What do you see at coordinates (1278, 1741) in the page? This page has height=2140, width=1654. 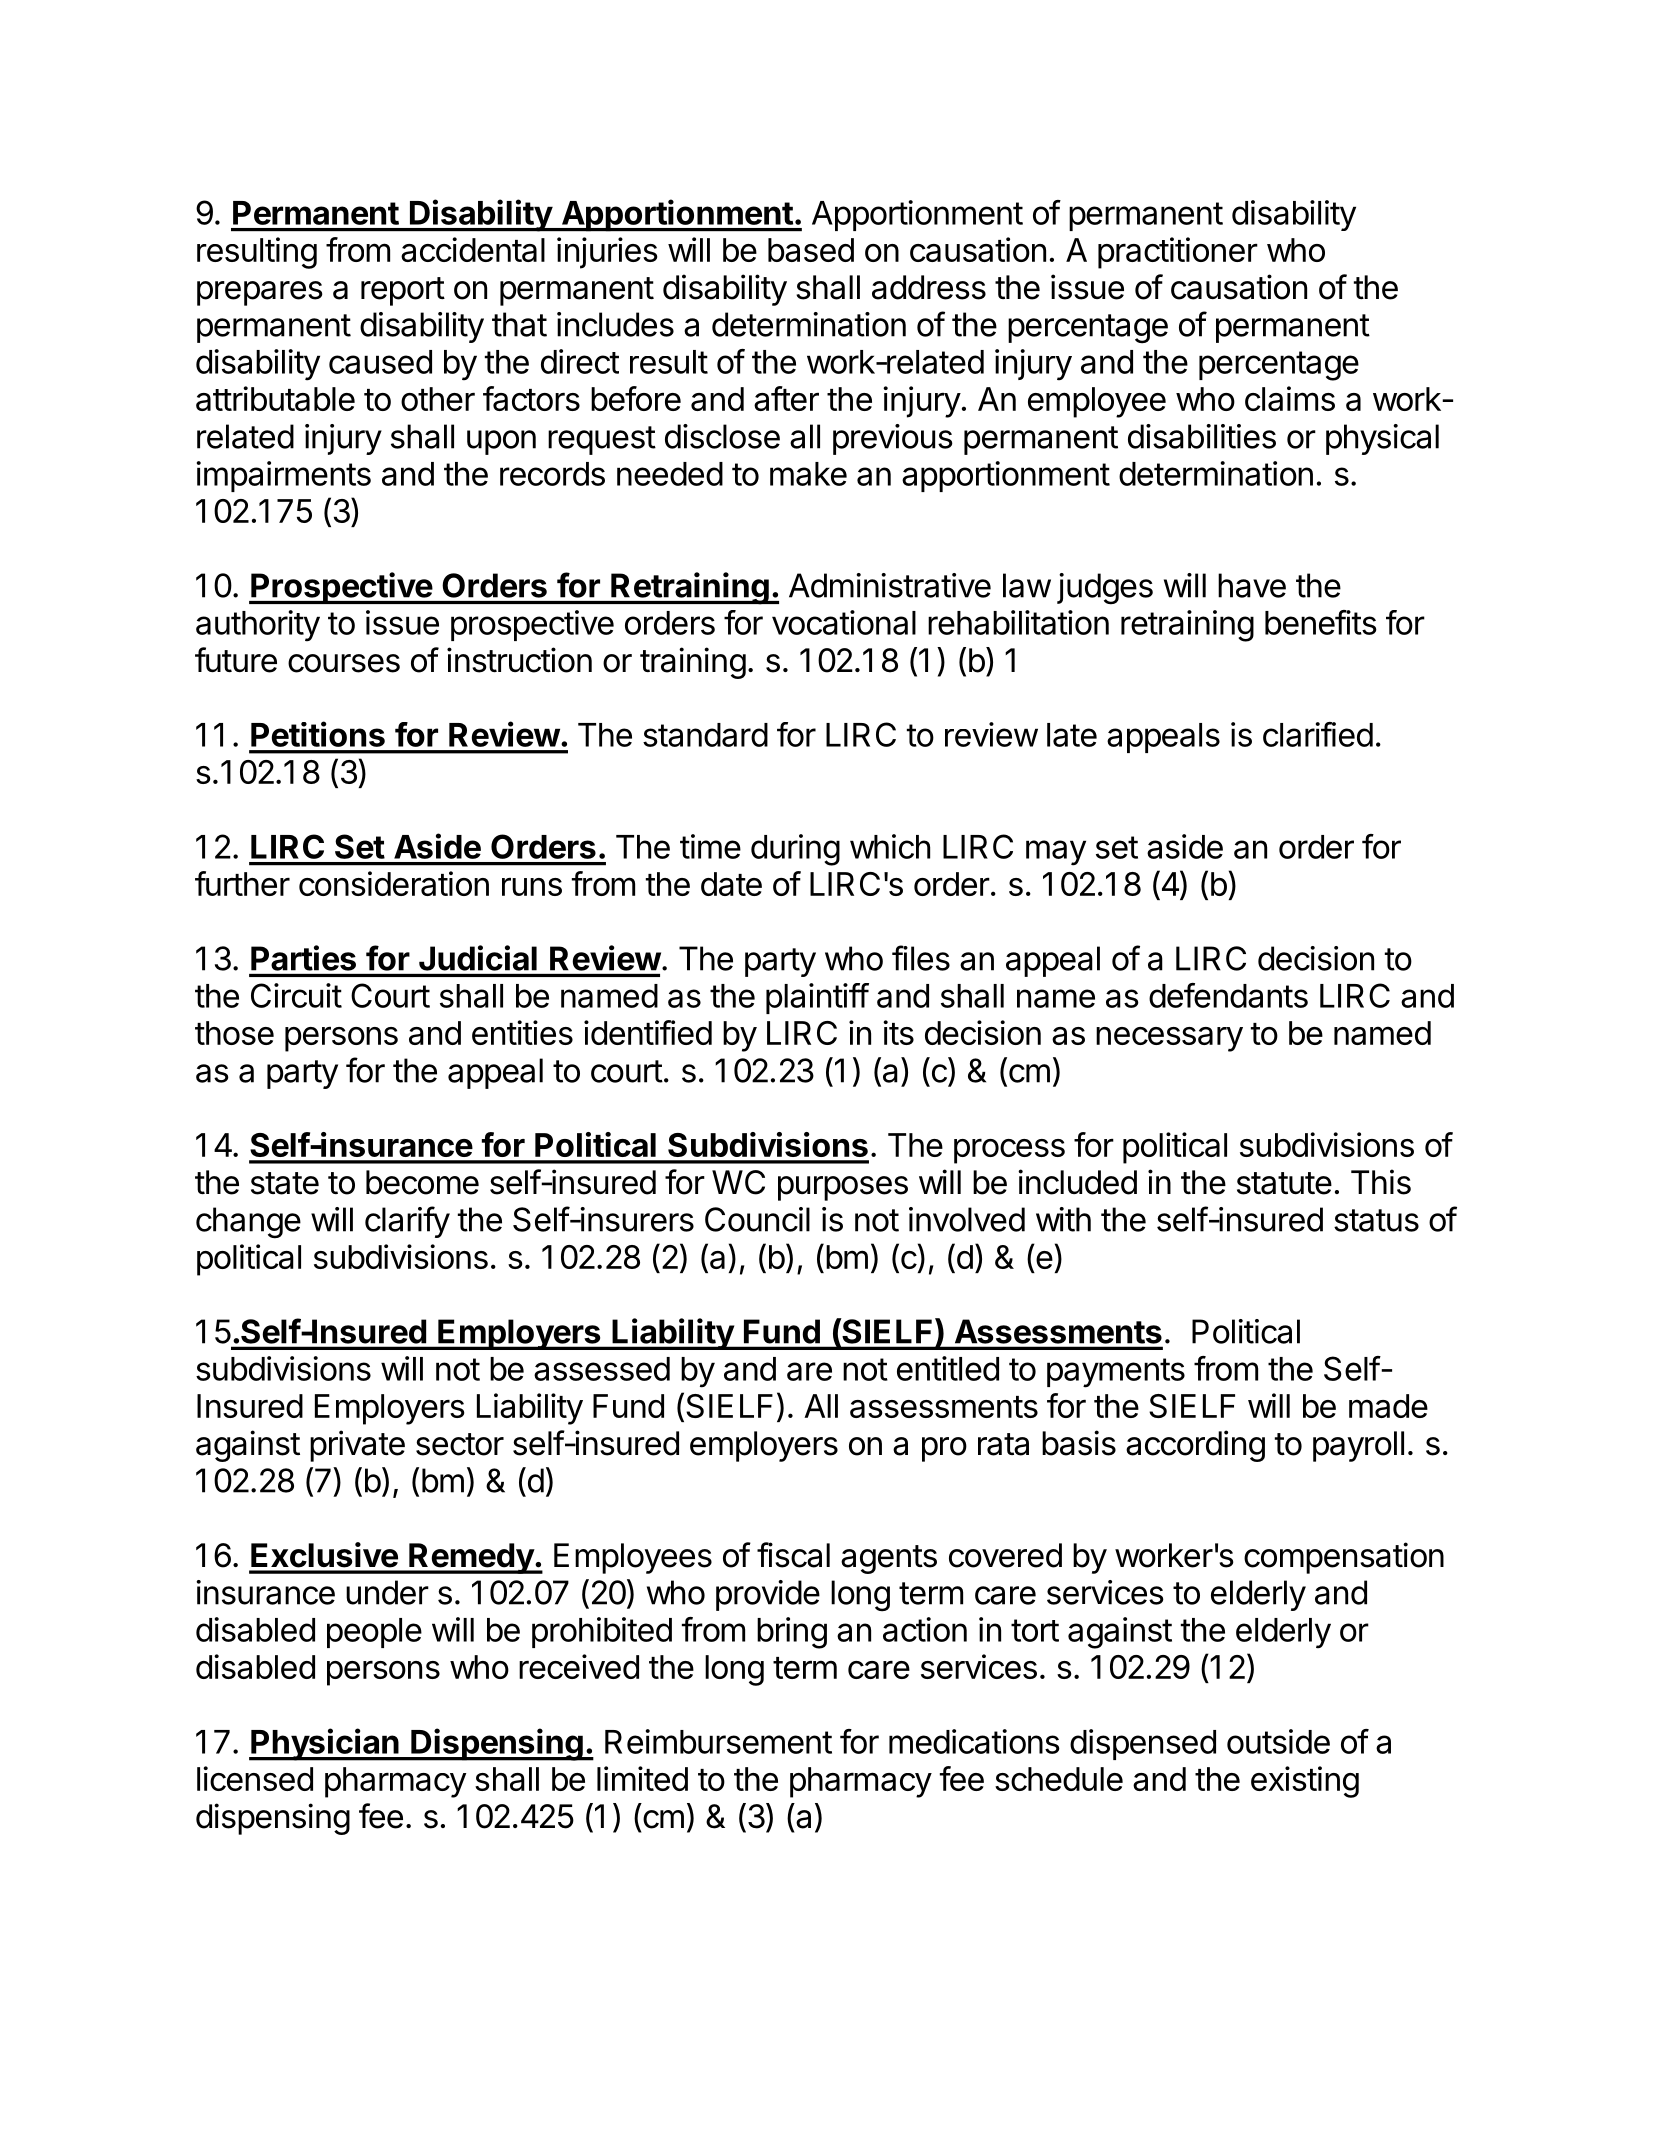 I see `outside` at bounding box center [1278, 1741].
